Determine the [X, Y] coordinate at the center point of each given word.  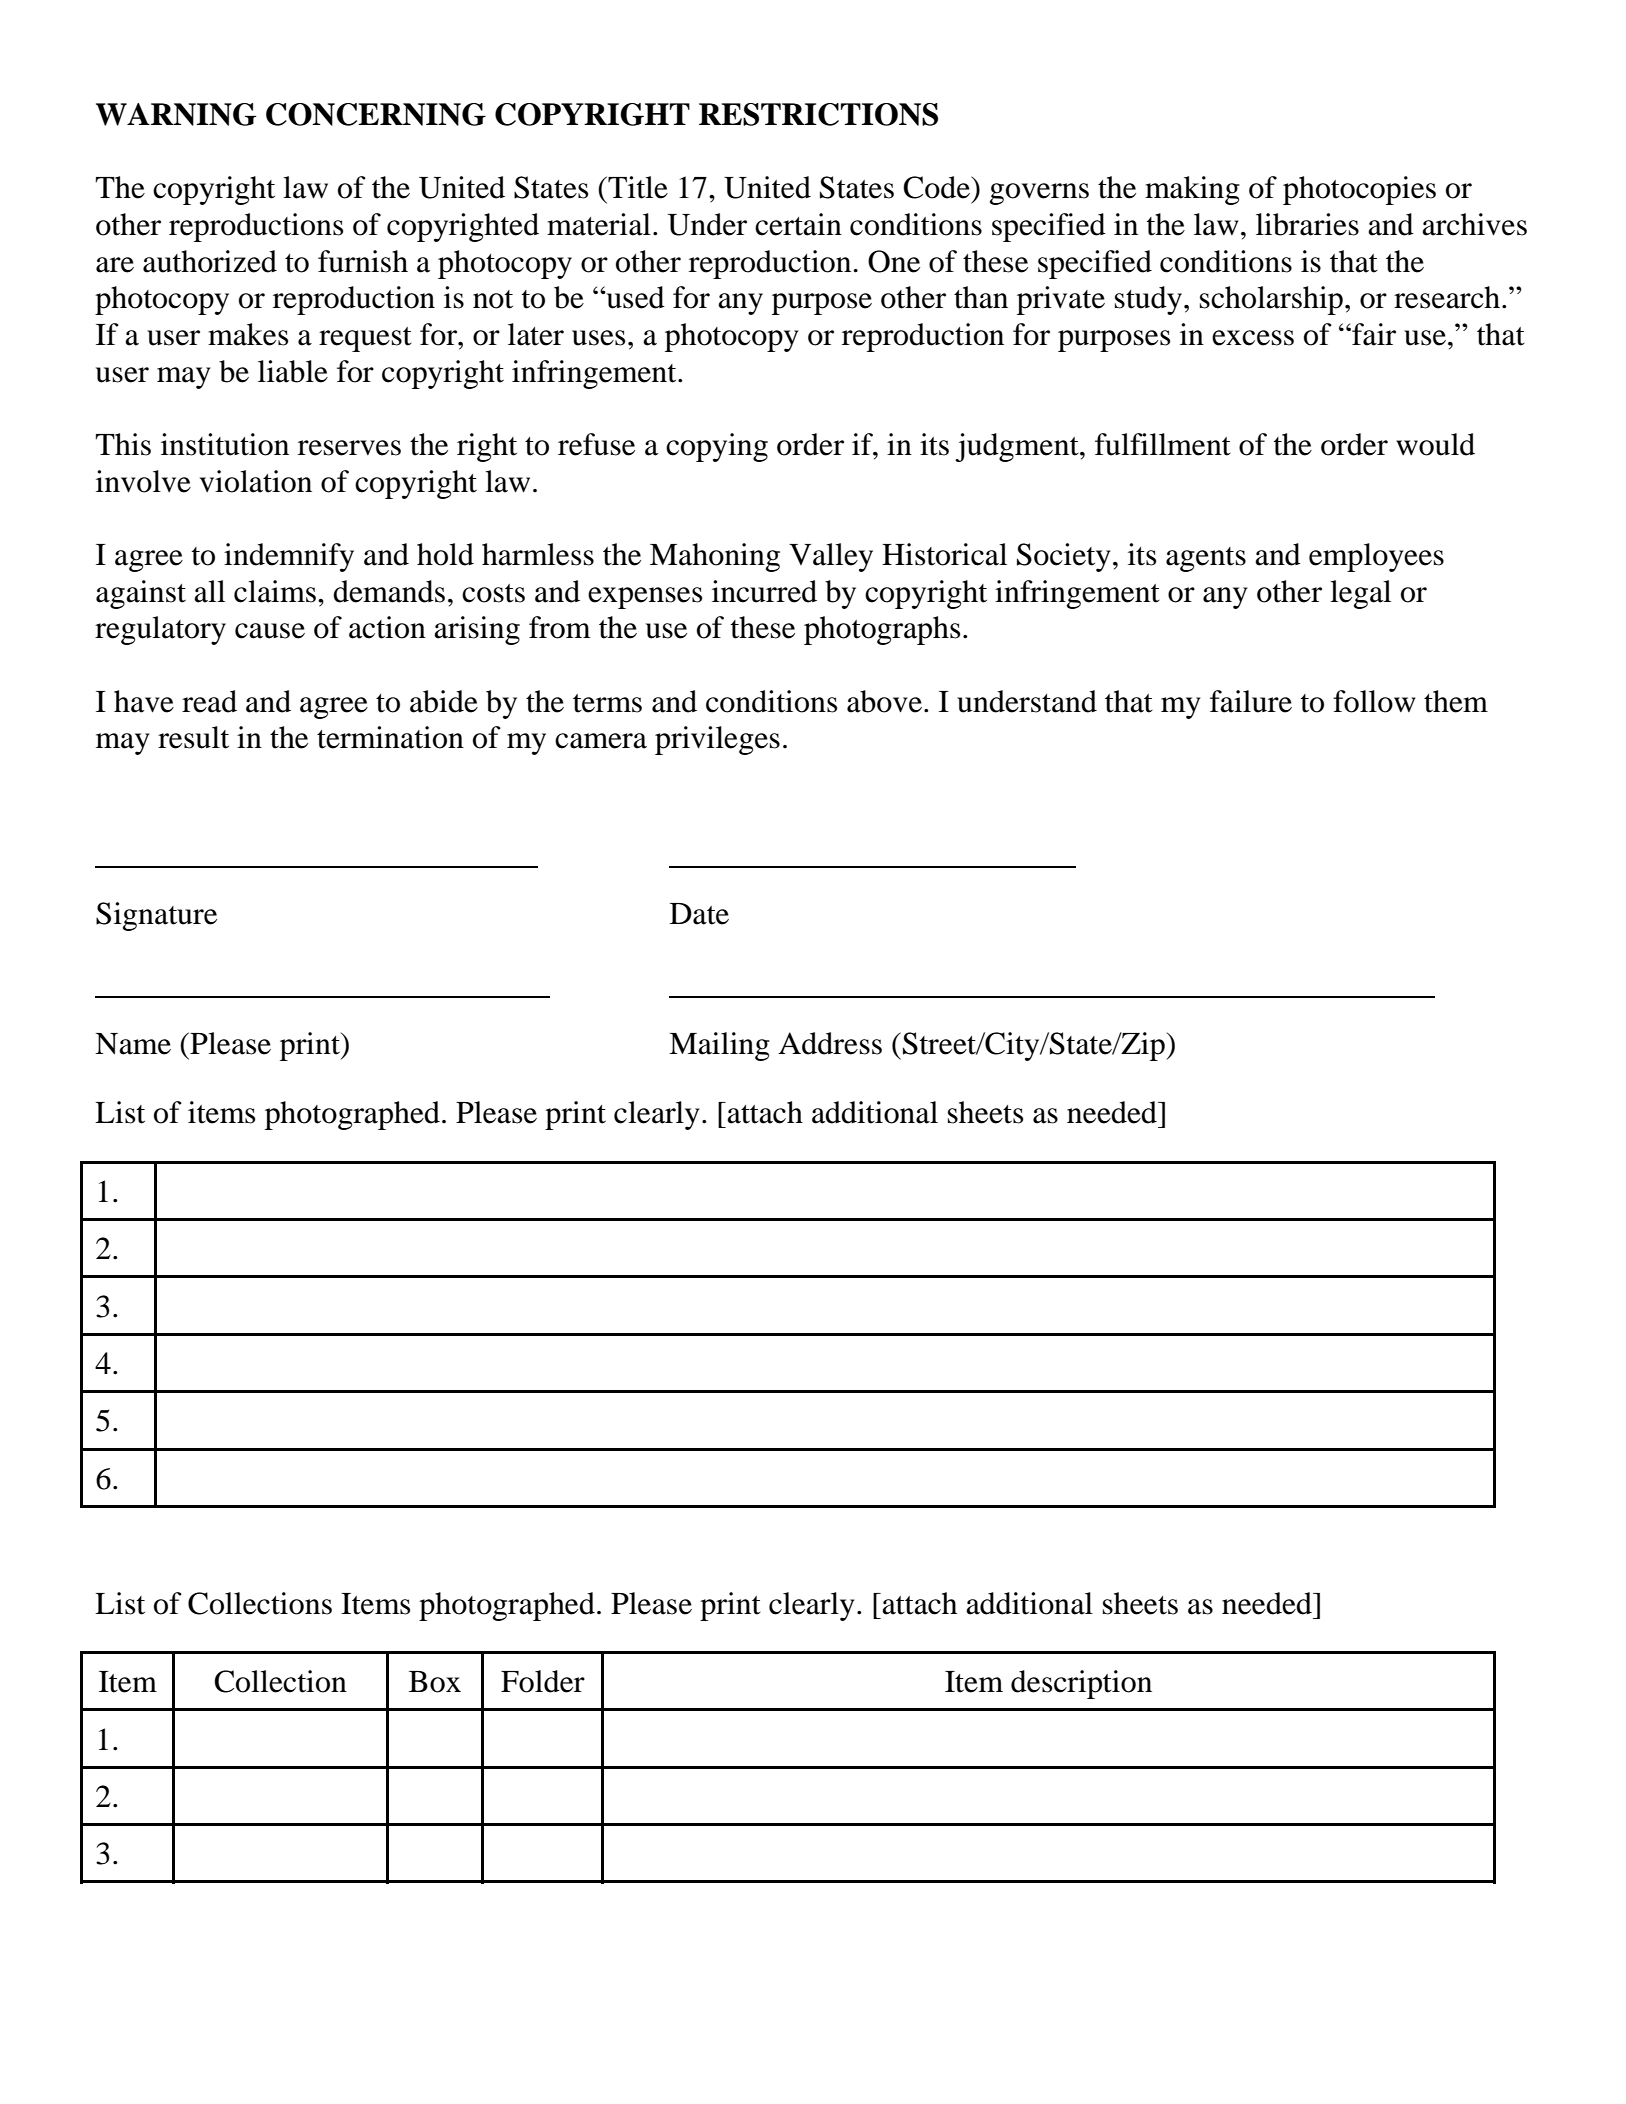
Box [435, 1682]
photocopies [1359, 190]
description [1081, 1684]
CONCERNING [376, 114]
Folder [543, 1681]
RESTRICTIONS [818, 114]
